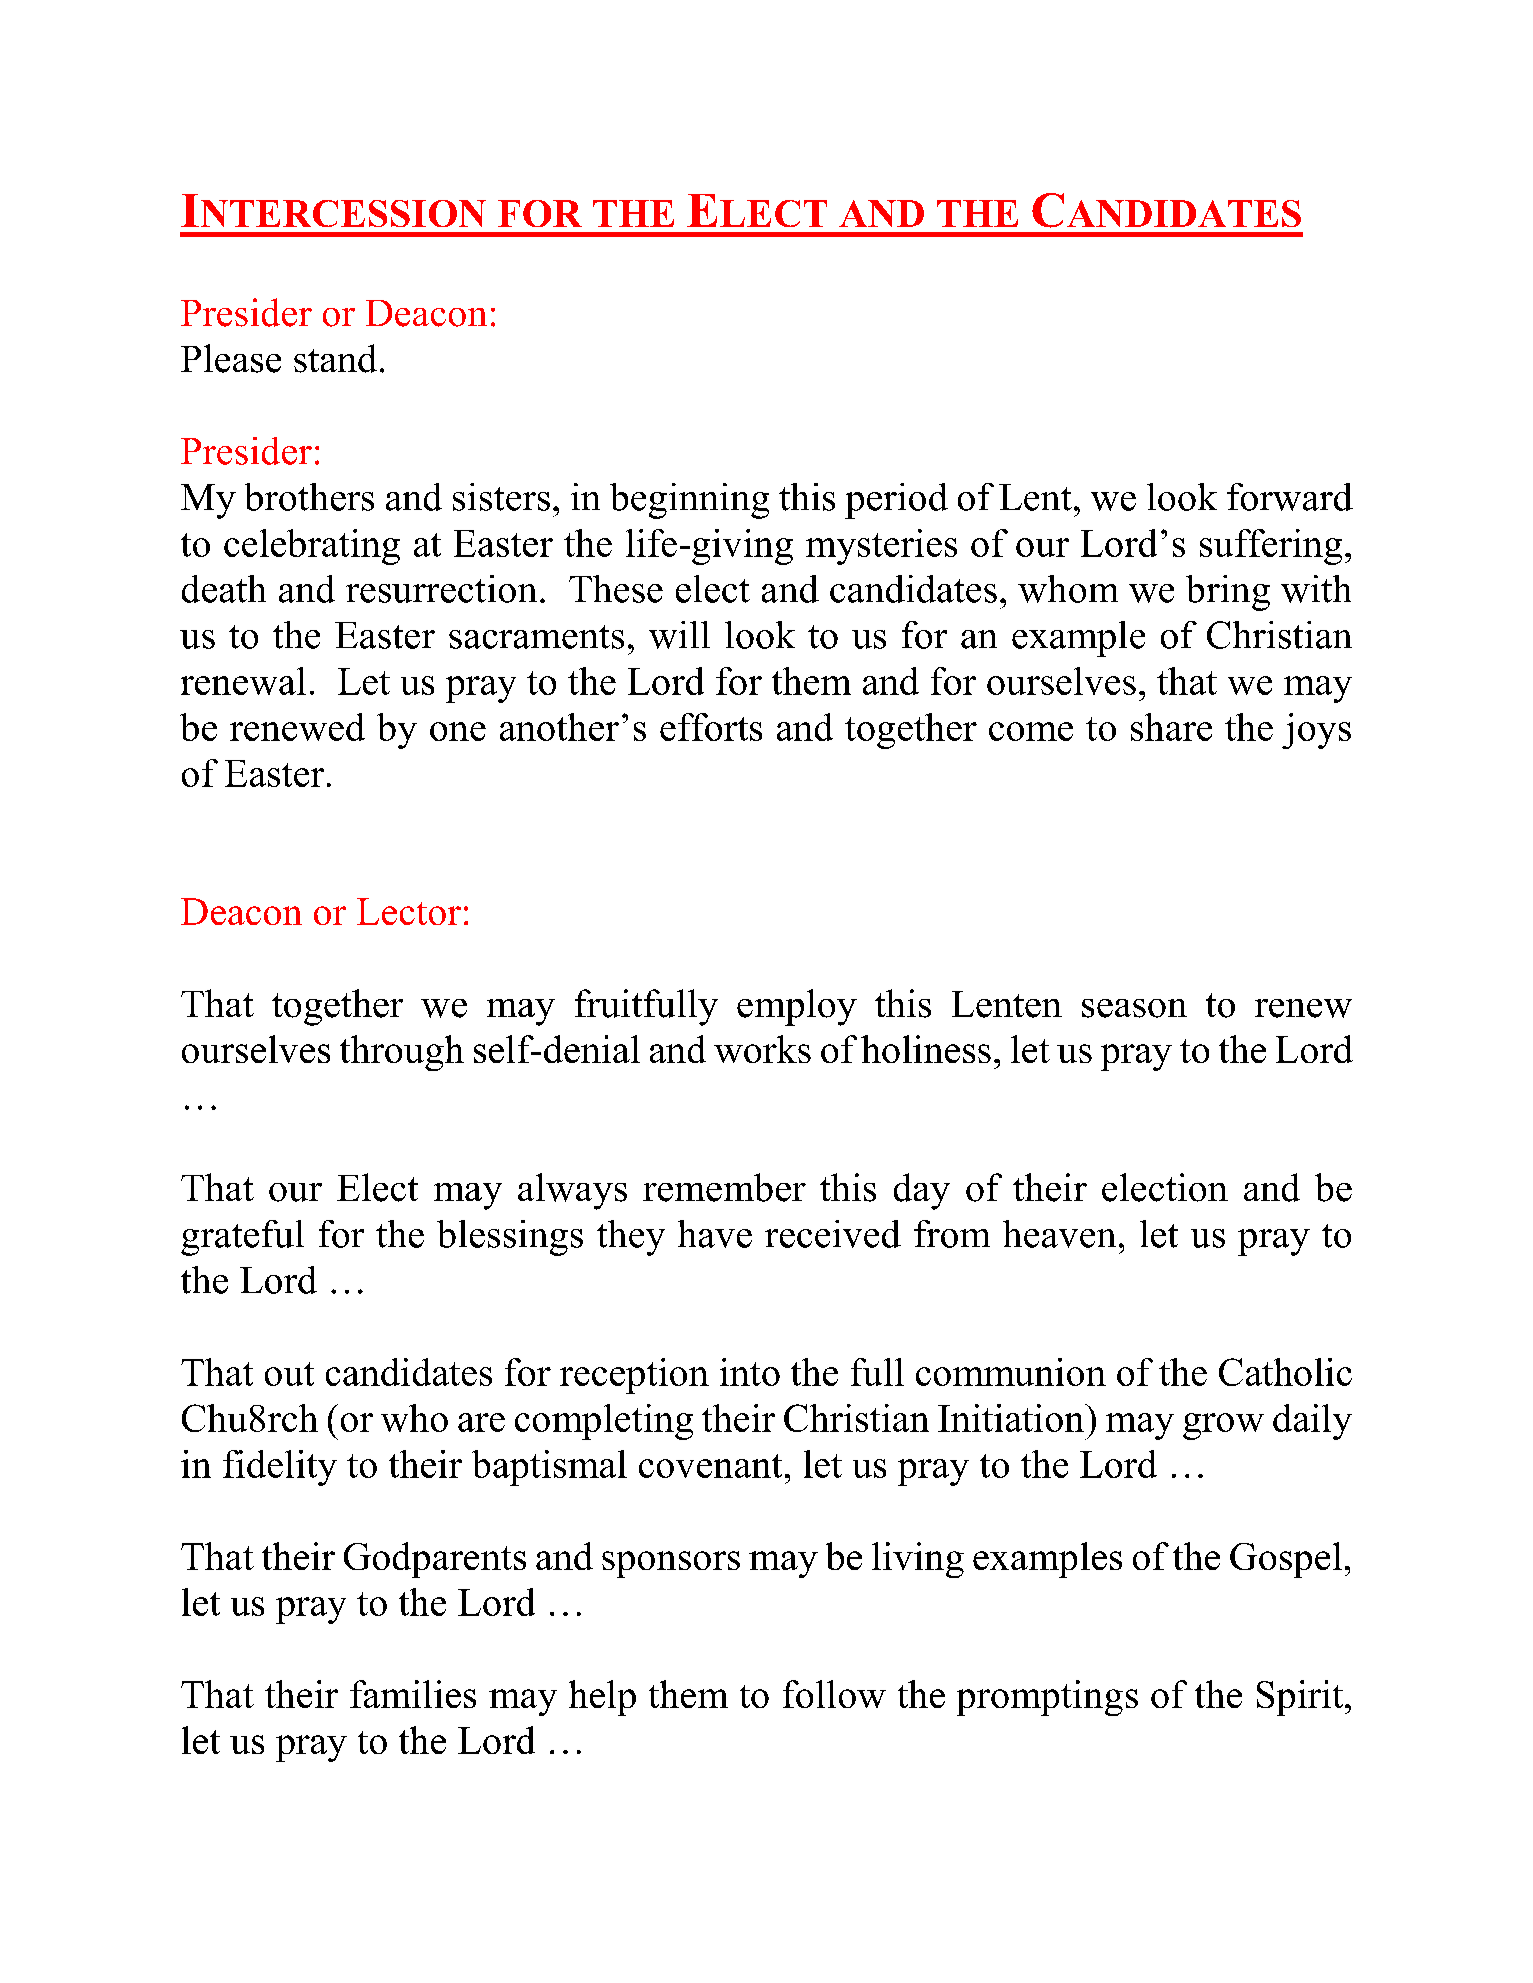  Describe the element at coordinates (413, 1694) in the screenshot. I see `families` at that location.
